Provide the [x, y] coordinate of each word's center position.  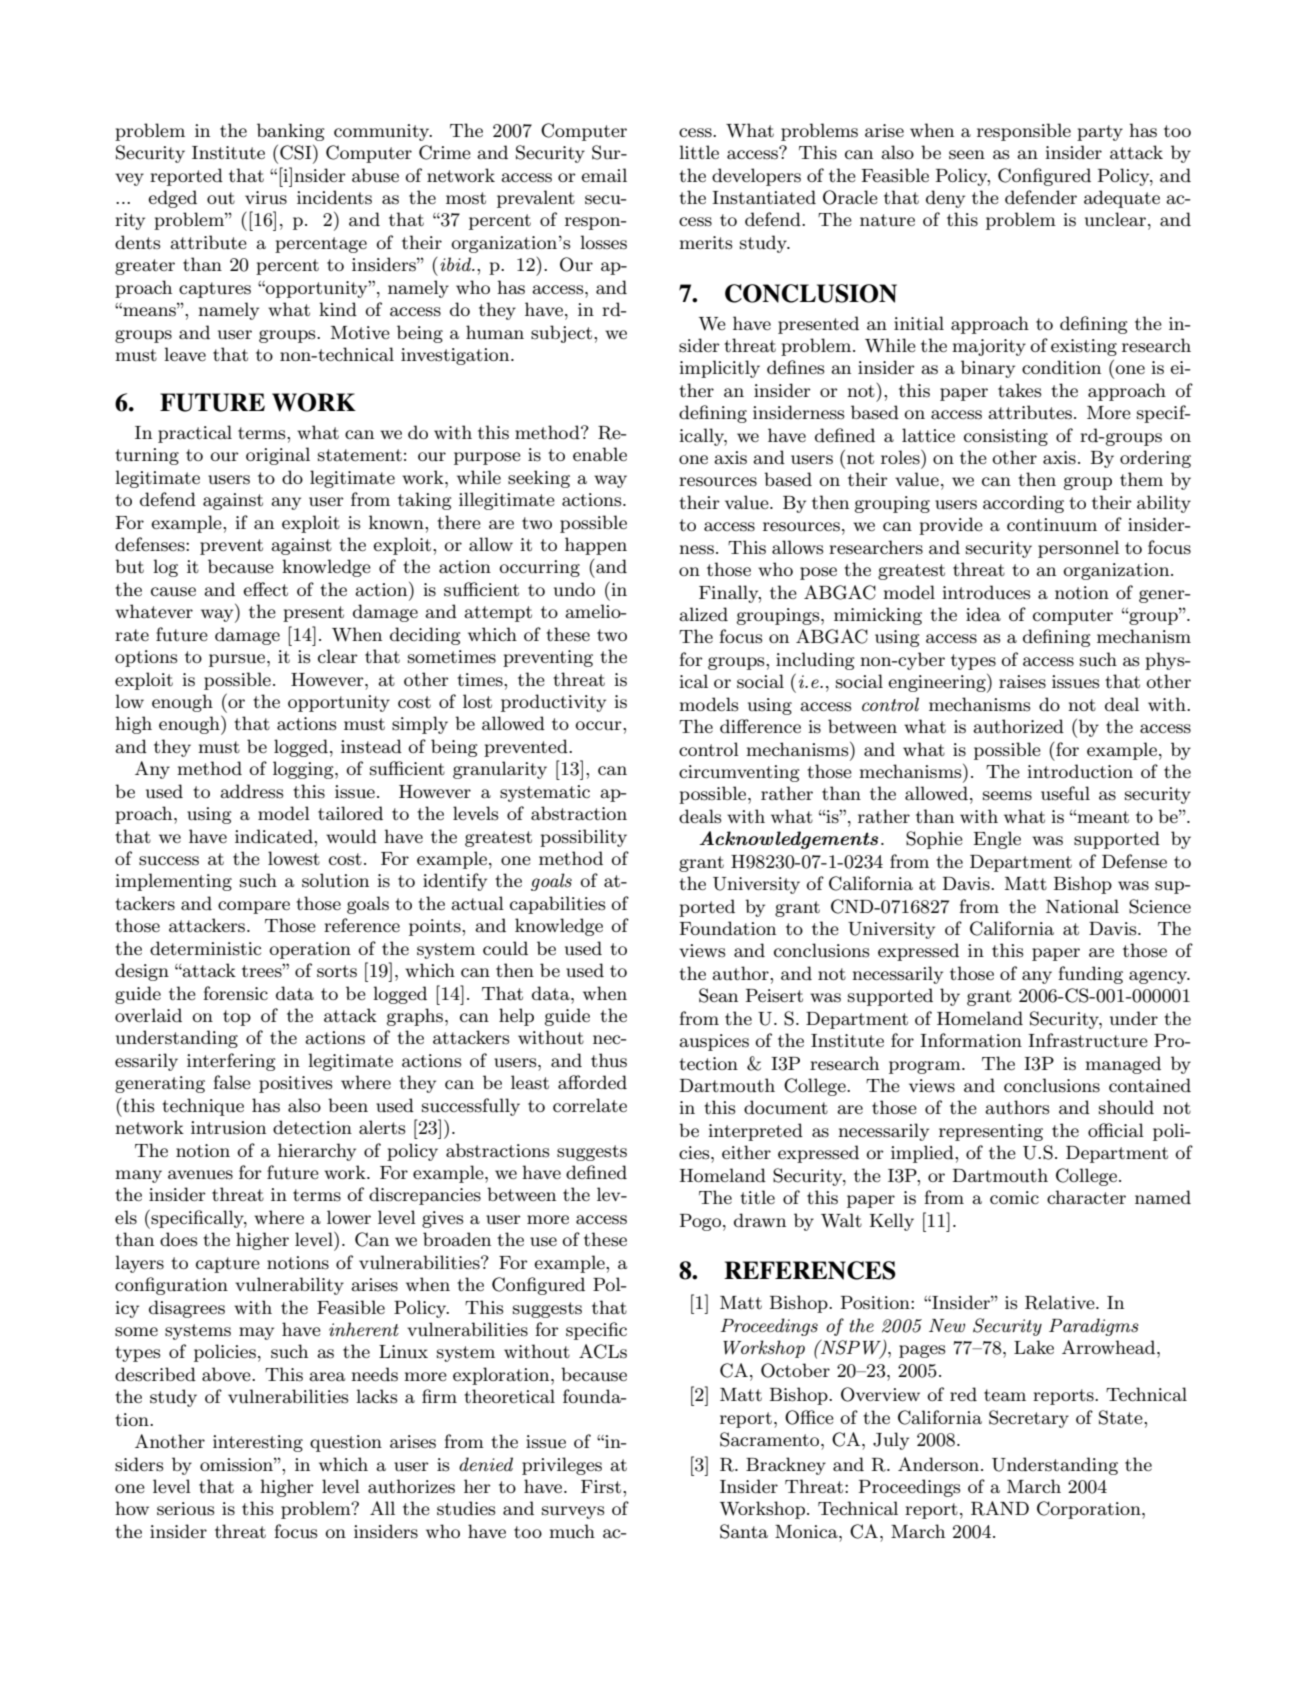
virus [266, 198]
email [604, 175]
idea [983, 614]
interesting [258, 1443]
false [232, 1082]
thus [609, 1060]
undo [574, 589]
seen [967, 155]
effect [265, 589]
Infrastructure [1088, 1040]
